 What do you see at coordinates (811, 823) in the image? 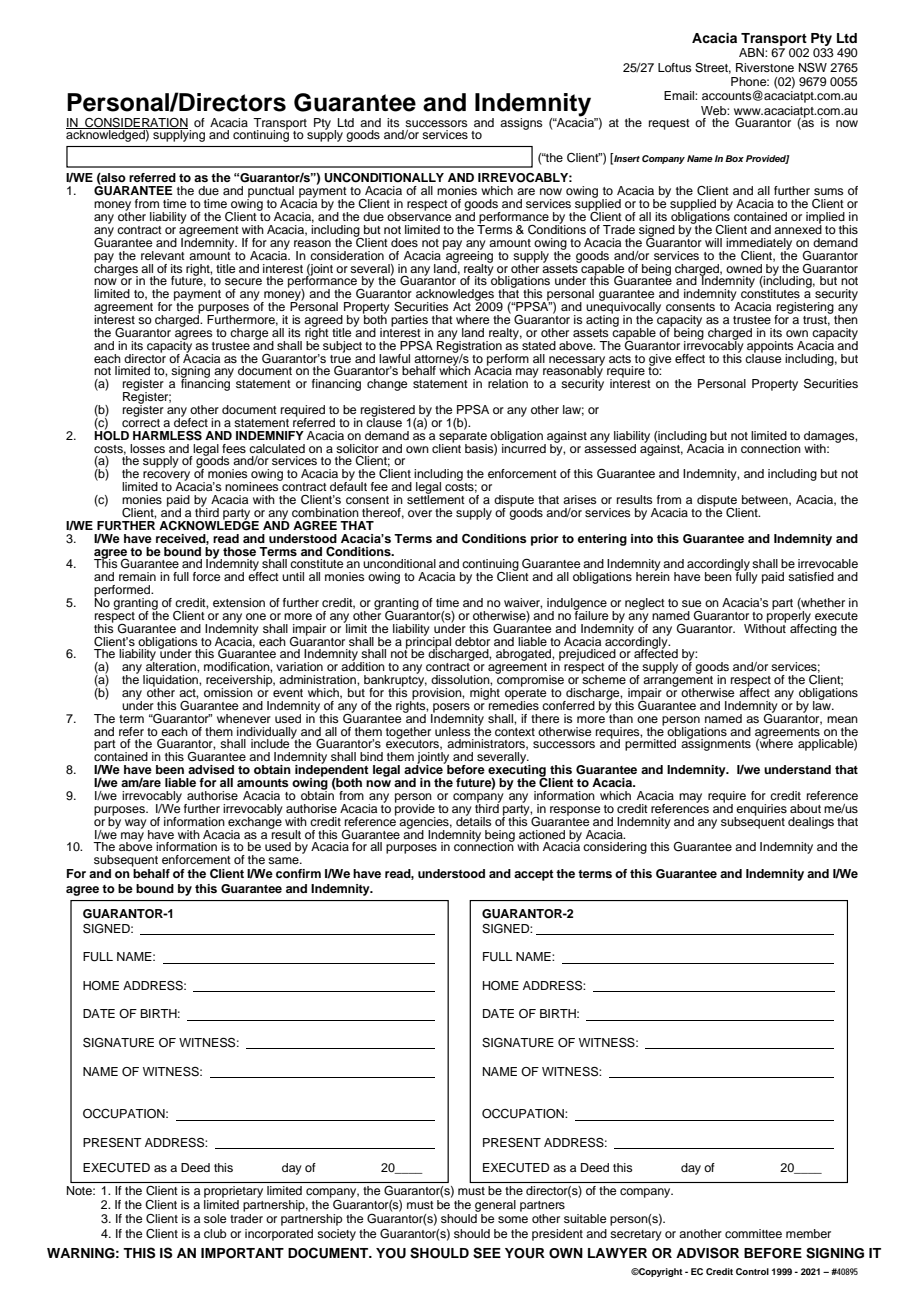
I see `dealings` at bounding box center [811, 823].
